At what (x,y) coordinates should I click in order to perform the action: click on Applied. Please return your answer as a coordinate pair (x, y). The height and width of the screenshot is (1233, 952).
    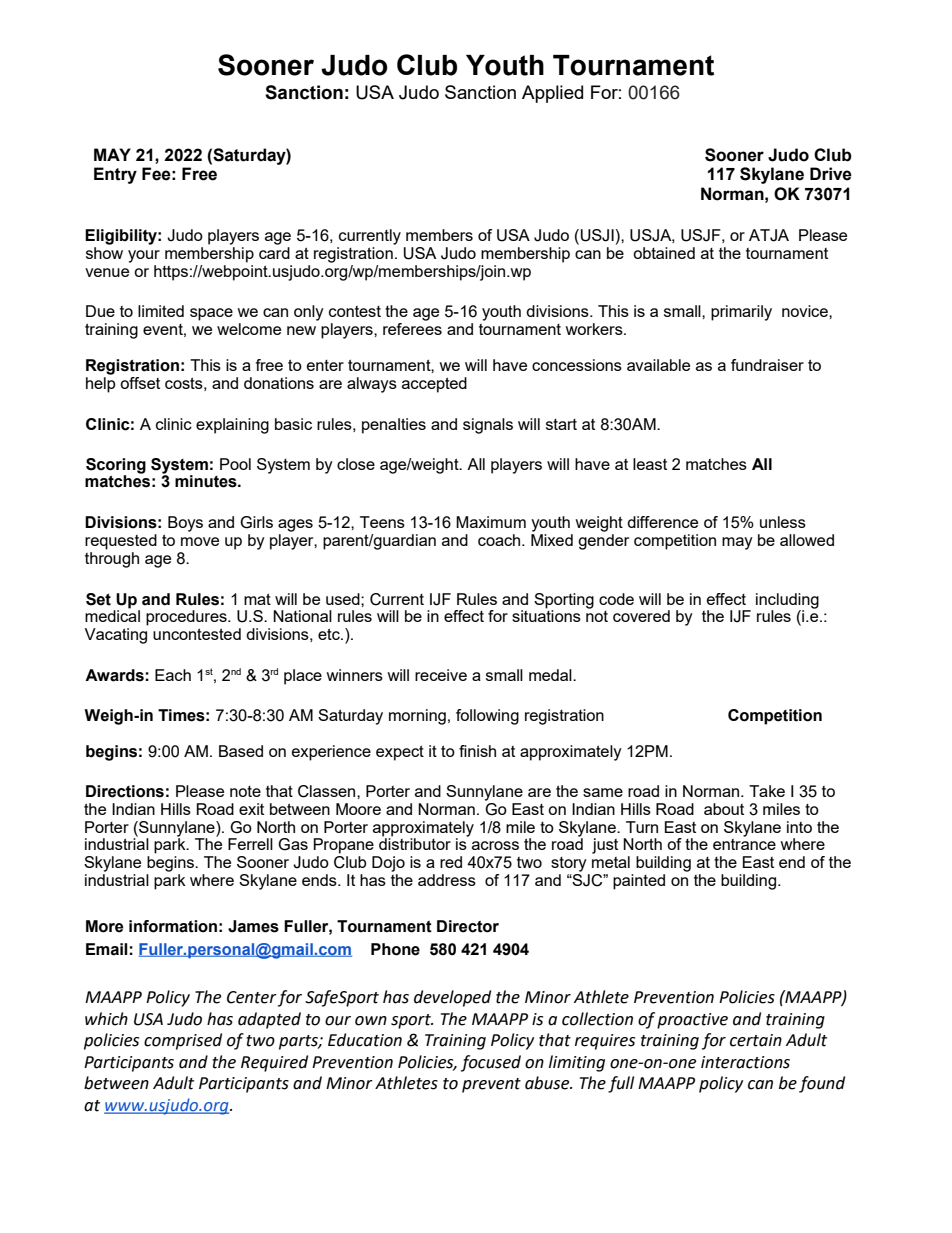
    Looking at the image, I should click on (552, 94).
